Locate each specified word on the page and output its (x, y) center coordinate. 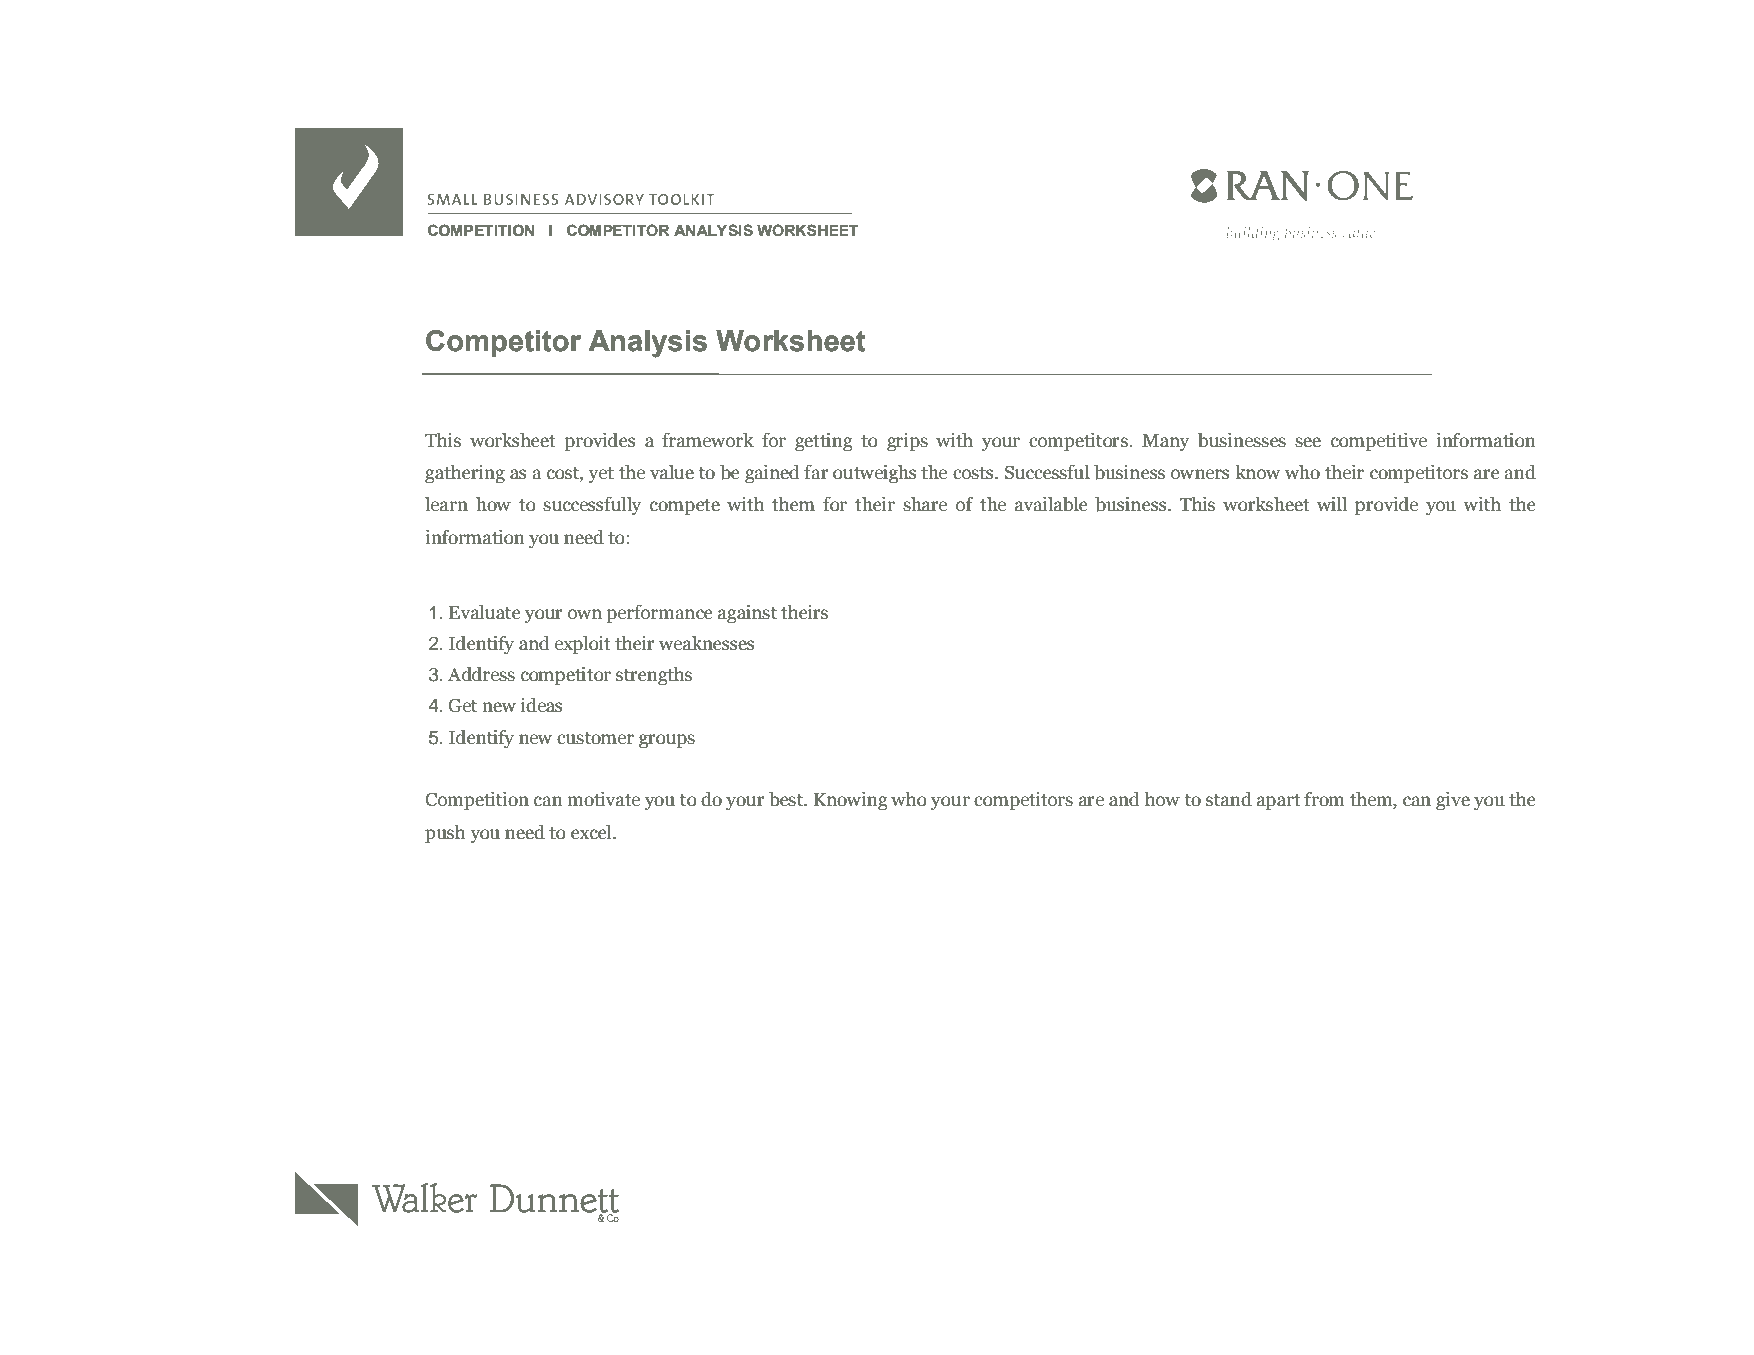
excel (592, 832)
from (1324, 799)
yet (601, 475)
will (1332, 504)
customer (595, 738)
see (1308, 442)
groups (667, 741)
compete (685, 507)
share (925, 504)
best (787, 799)
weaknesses (707, 643)
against (747, 614)
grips (907, 442)
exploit (583, 645)
